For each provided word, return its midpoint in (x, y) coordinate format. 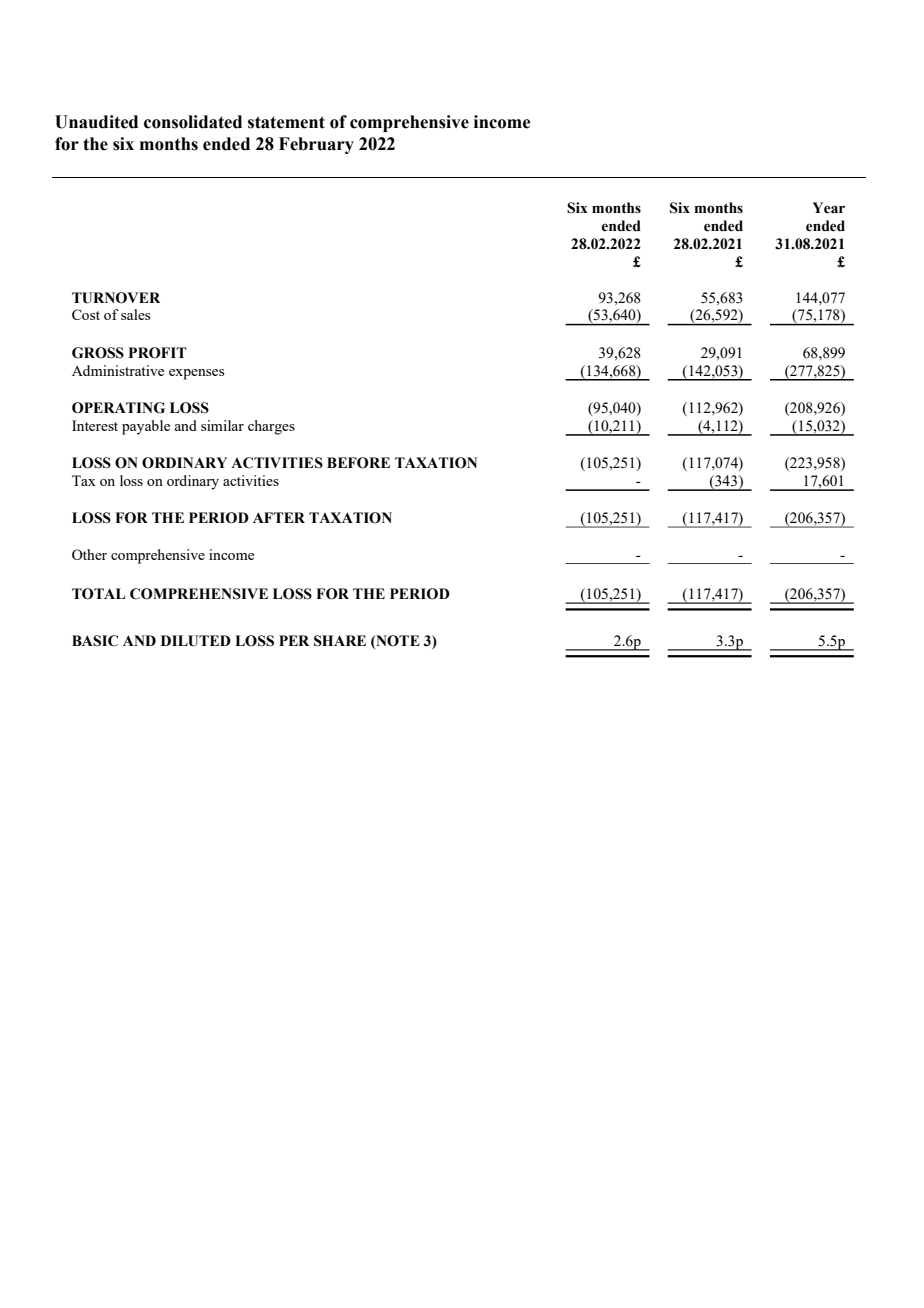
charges (271, 427)
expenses (196, 374)
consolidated (193, 122)
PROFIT (158, 353)
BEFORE (358, 463)
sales (135, 314)
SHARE (340, 641)
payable (146, 427)
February (316, 145)
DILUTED (196, 641)
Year (829, 208)
